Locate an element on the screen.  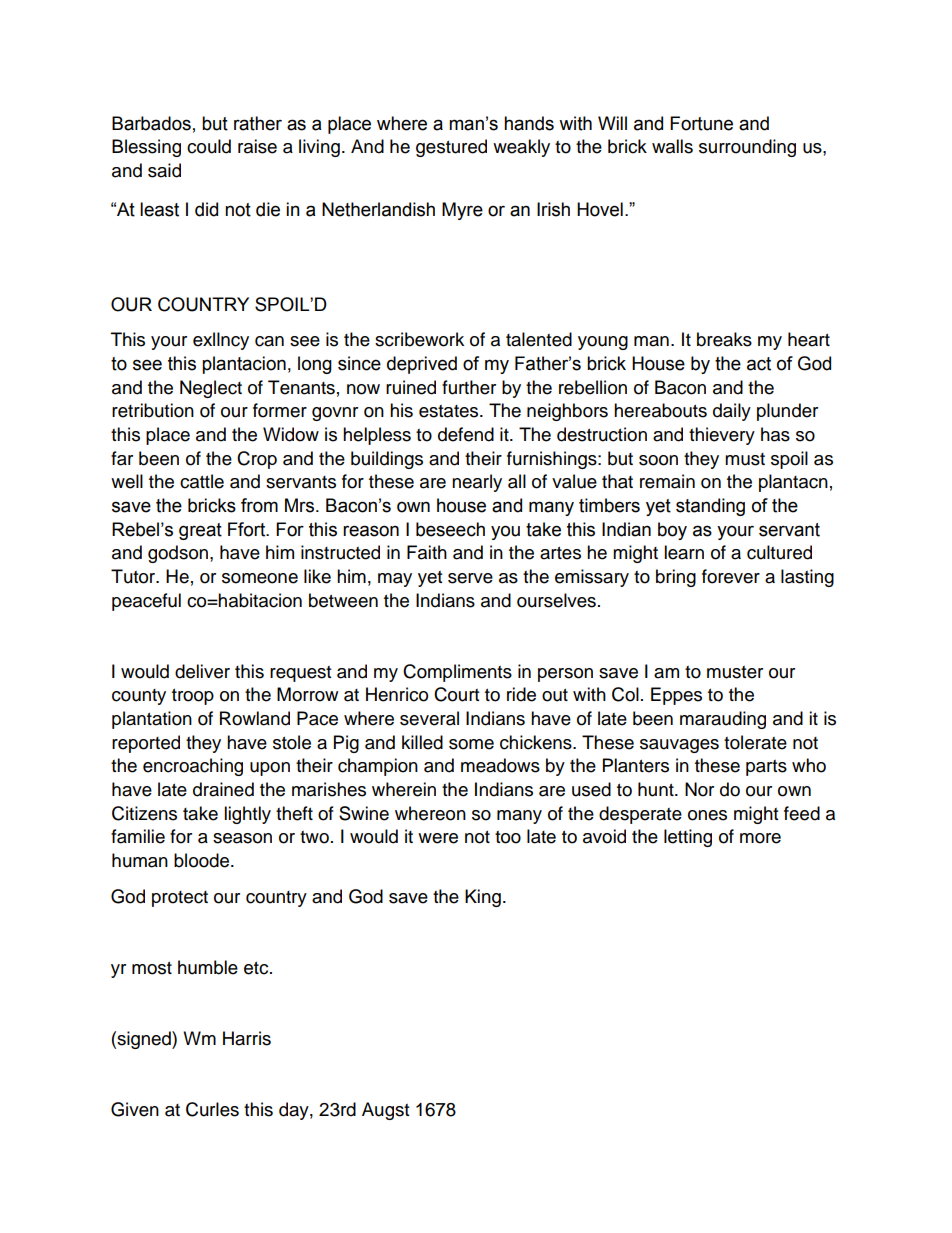
Nor is located at coordinates (699, 789).
